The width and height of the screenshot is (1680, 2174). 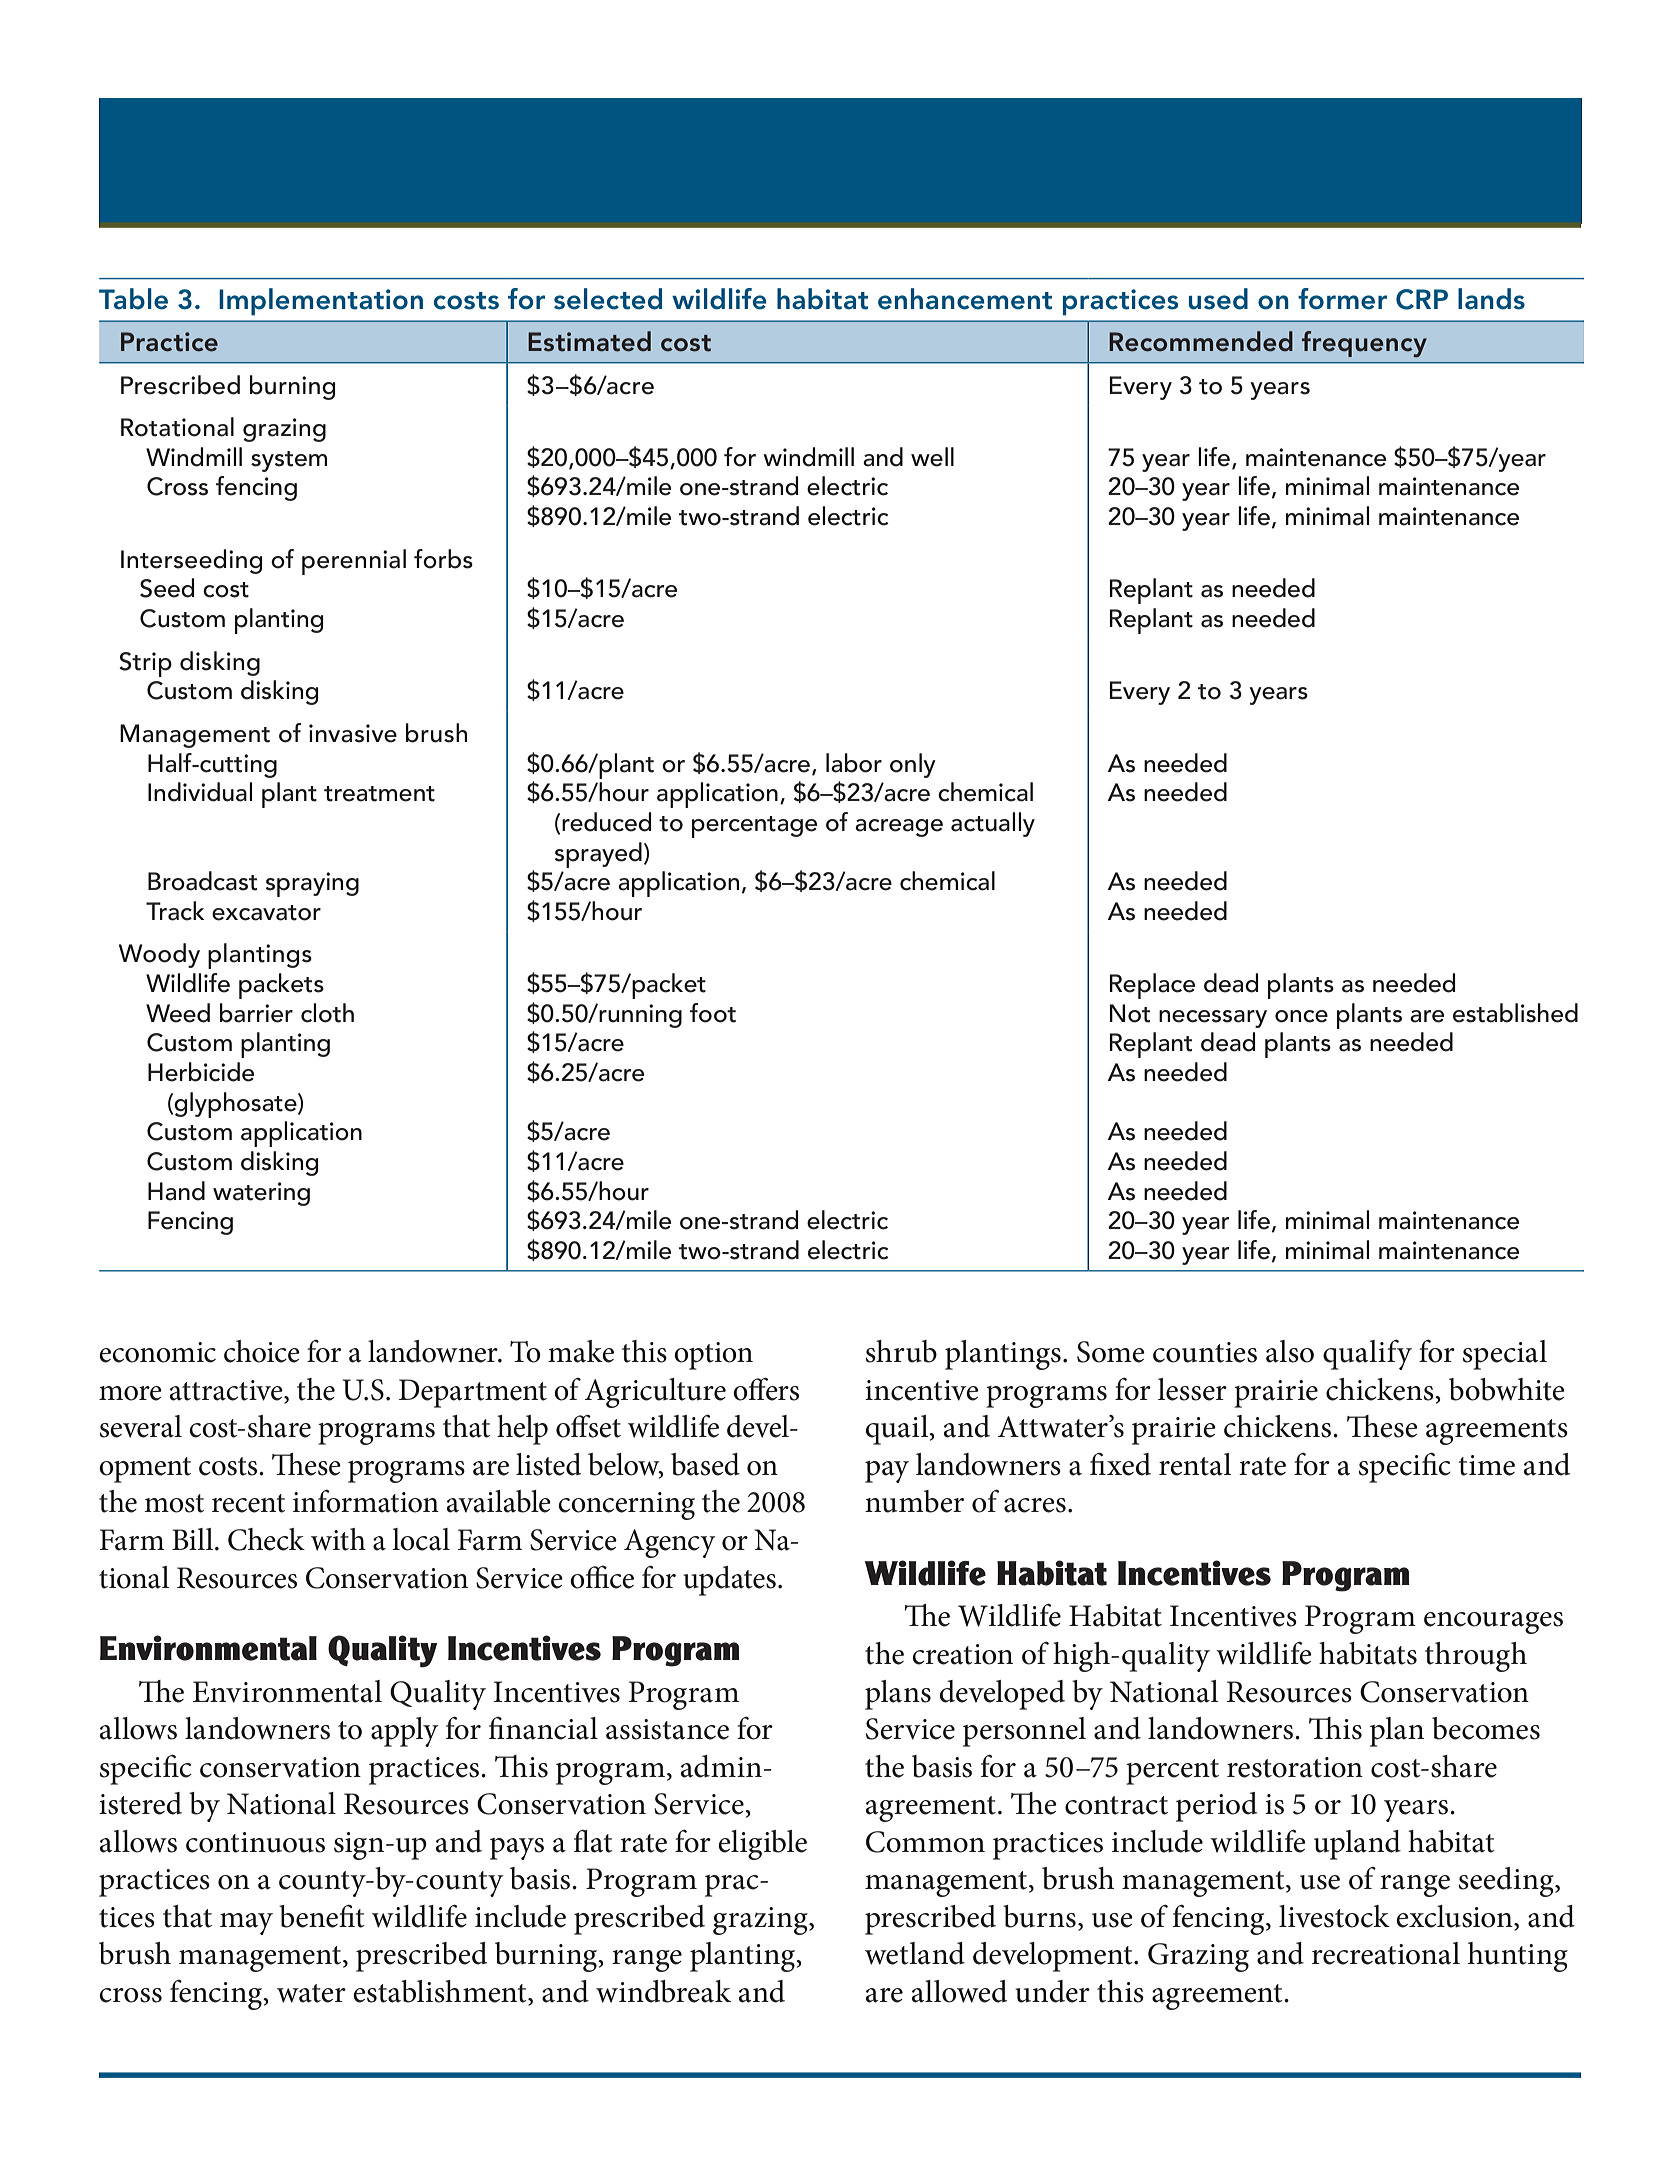 What do you see at coordinates (322, 1916) in the screenshot?
I see `benefit` at bounding box center [322, 1916].
